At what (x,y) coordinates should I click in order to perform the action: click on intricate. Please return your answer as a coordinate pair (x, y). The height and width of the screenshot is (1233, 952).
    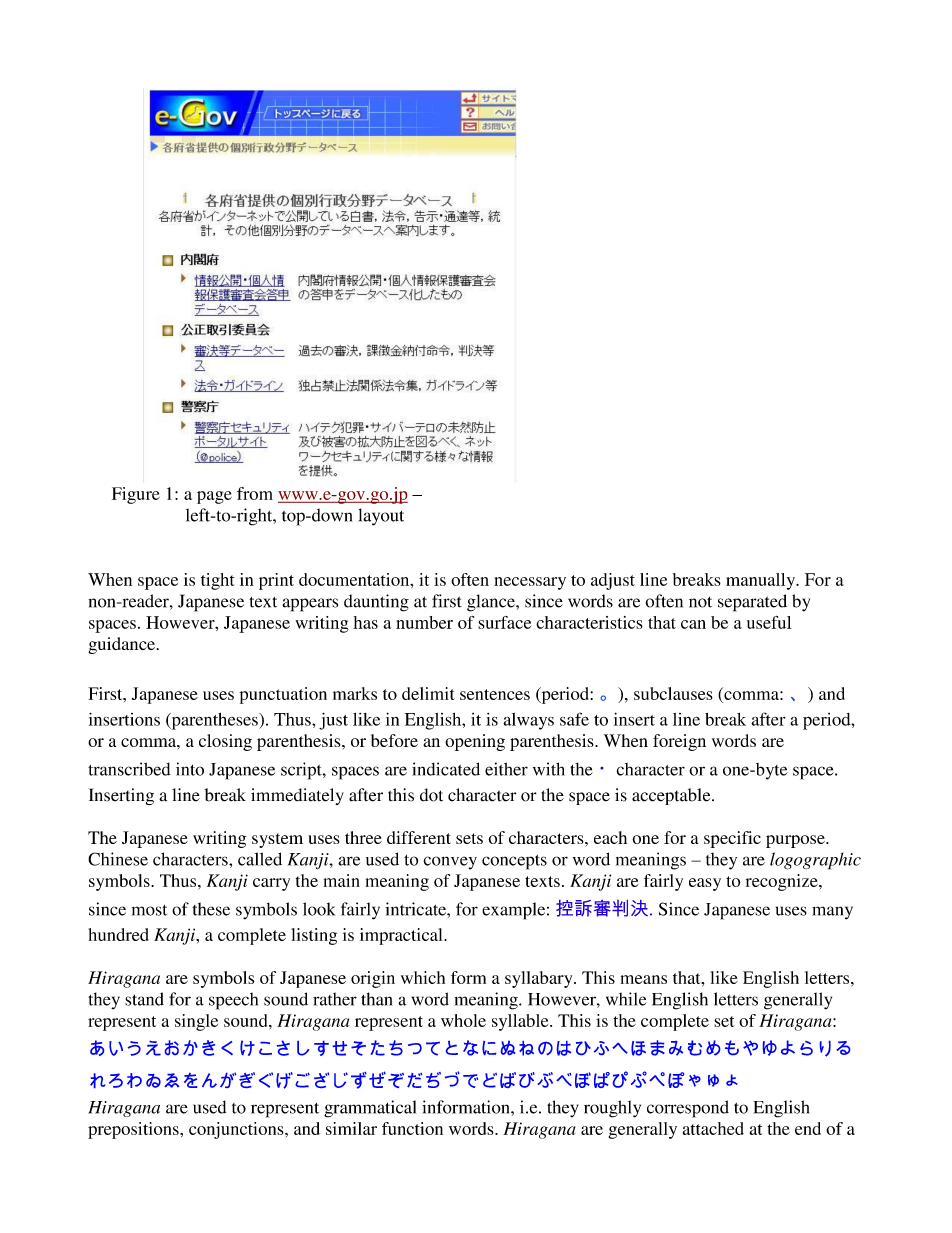
    Looking at the image, I should click on (416, 909).
